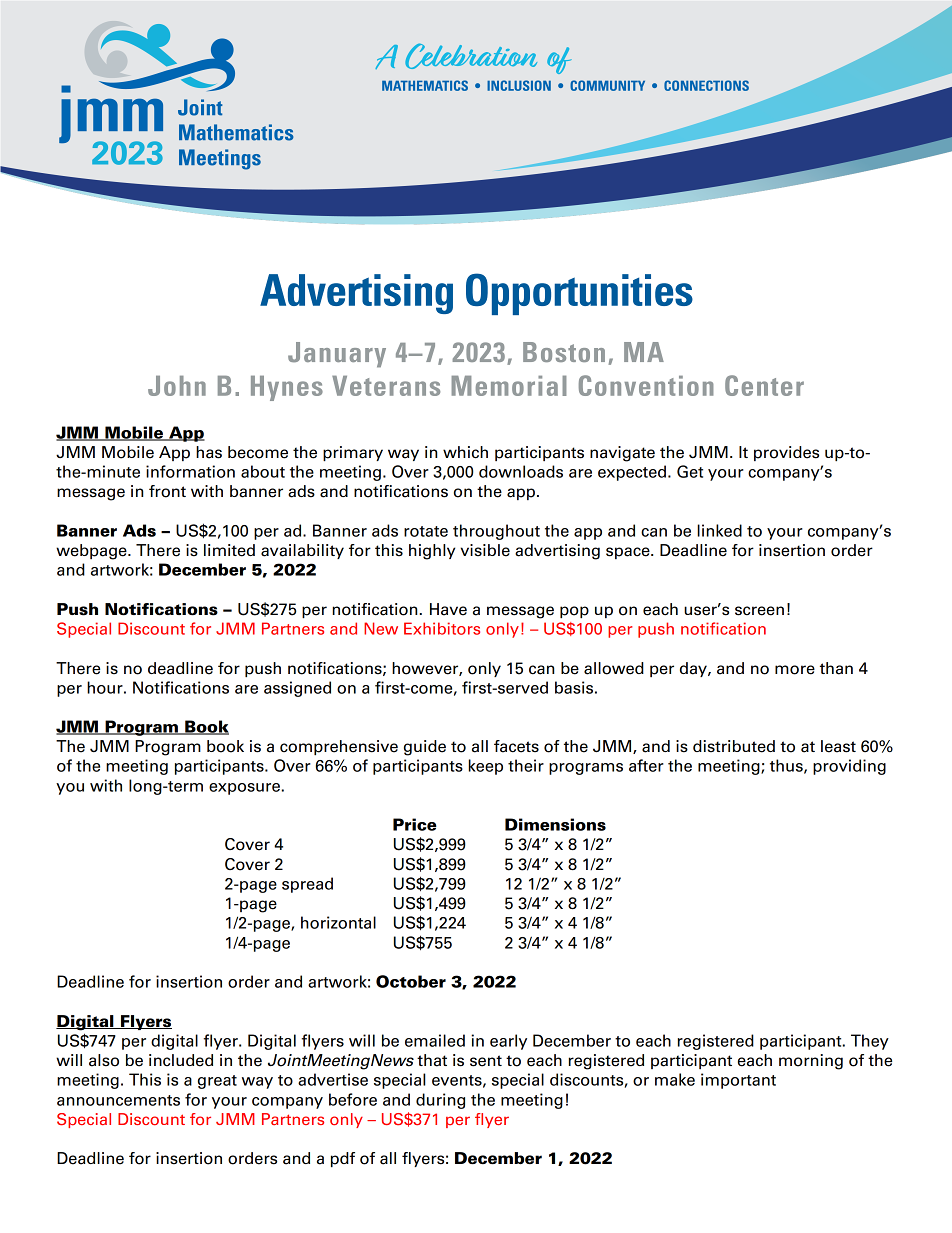 The image size is (952, 1233). I want to click on exposure, so click(244, 789).
